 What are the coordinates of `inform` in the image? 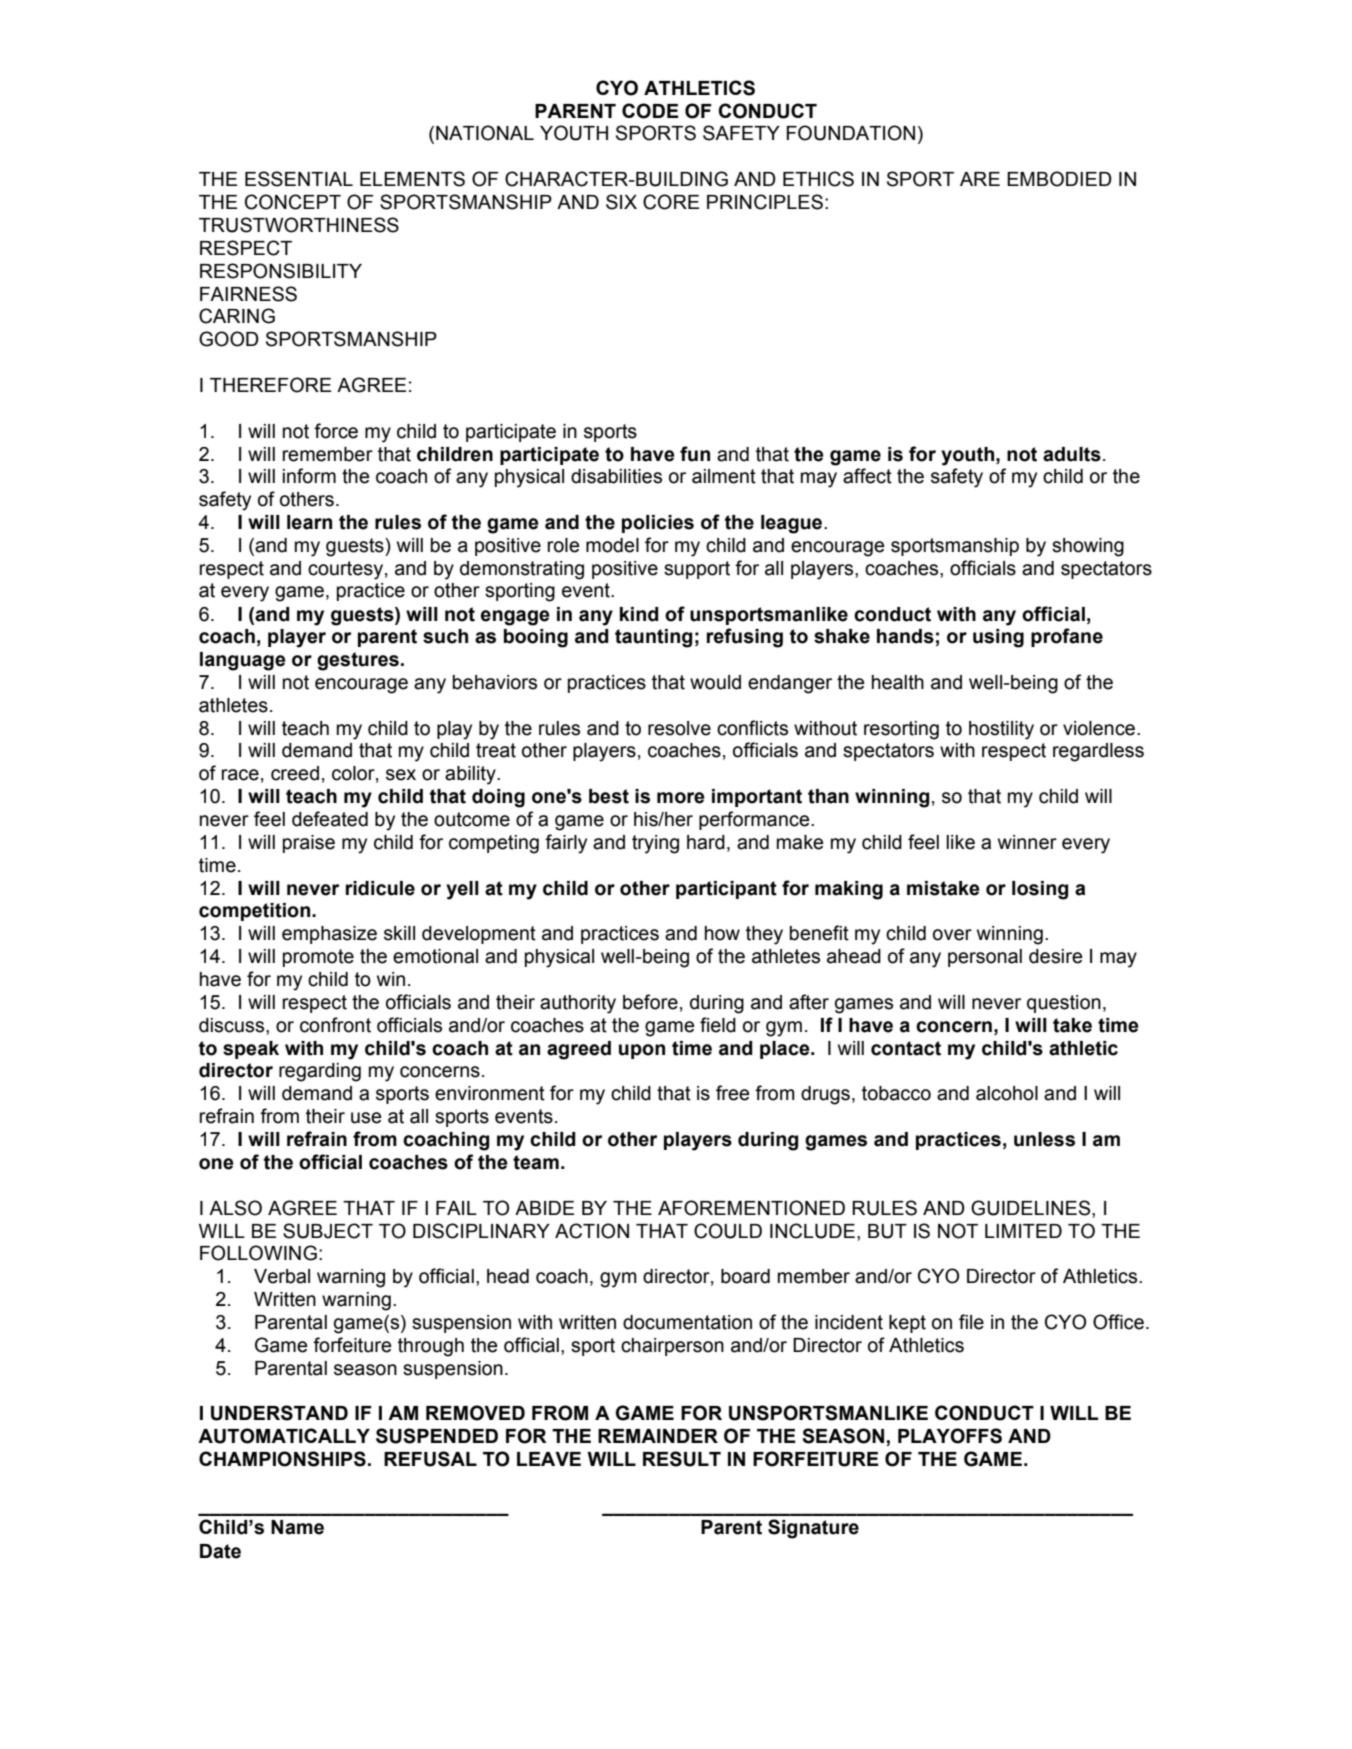 It's located at (309, 476).
